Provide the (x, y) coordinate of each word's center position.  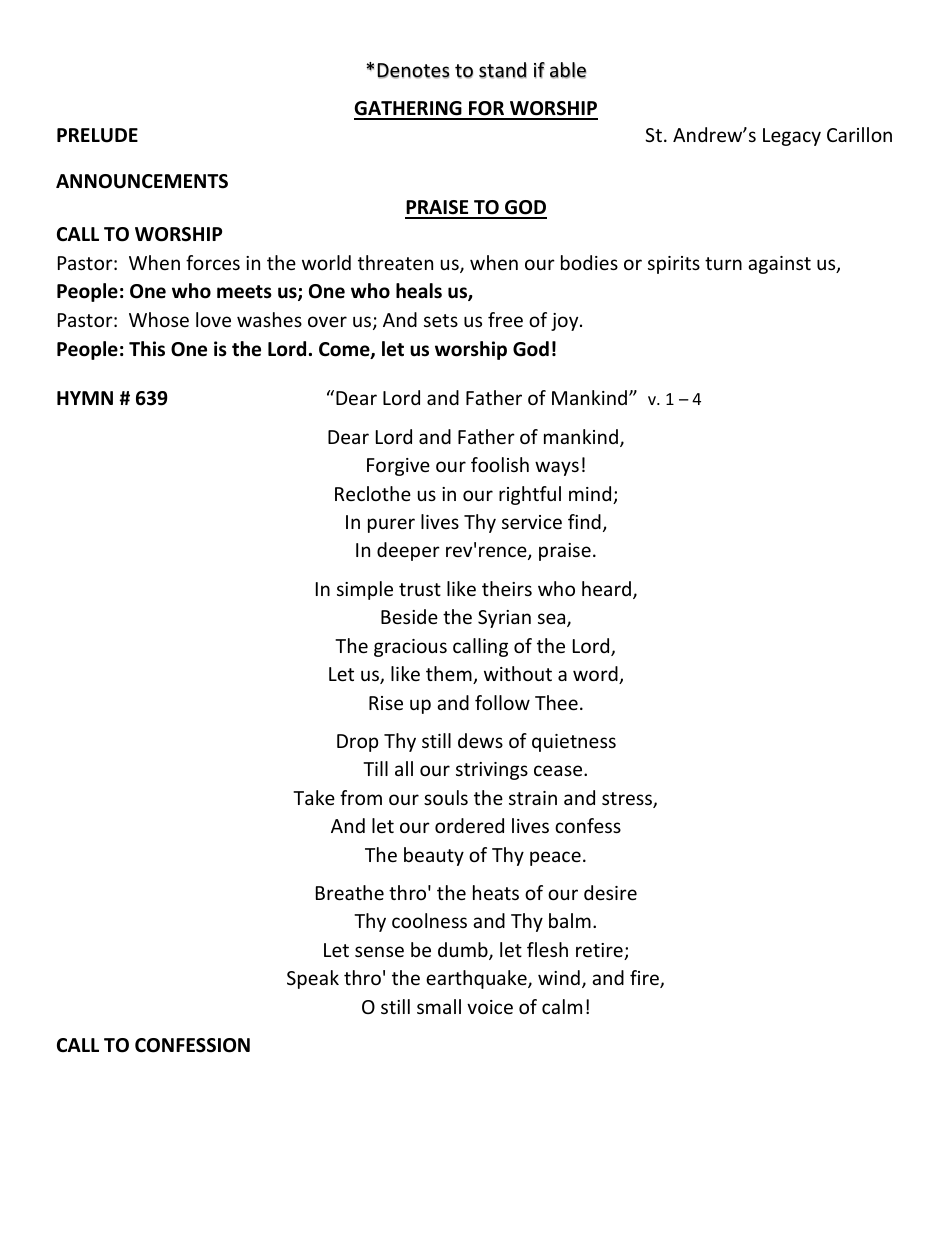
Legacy (792, 137)
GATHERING (409, 110)
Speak (313, 979)
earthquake (477, 979)
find (584, 521)
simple (365, 590)
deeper (408, 551)
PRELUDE (97, 135)
